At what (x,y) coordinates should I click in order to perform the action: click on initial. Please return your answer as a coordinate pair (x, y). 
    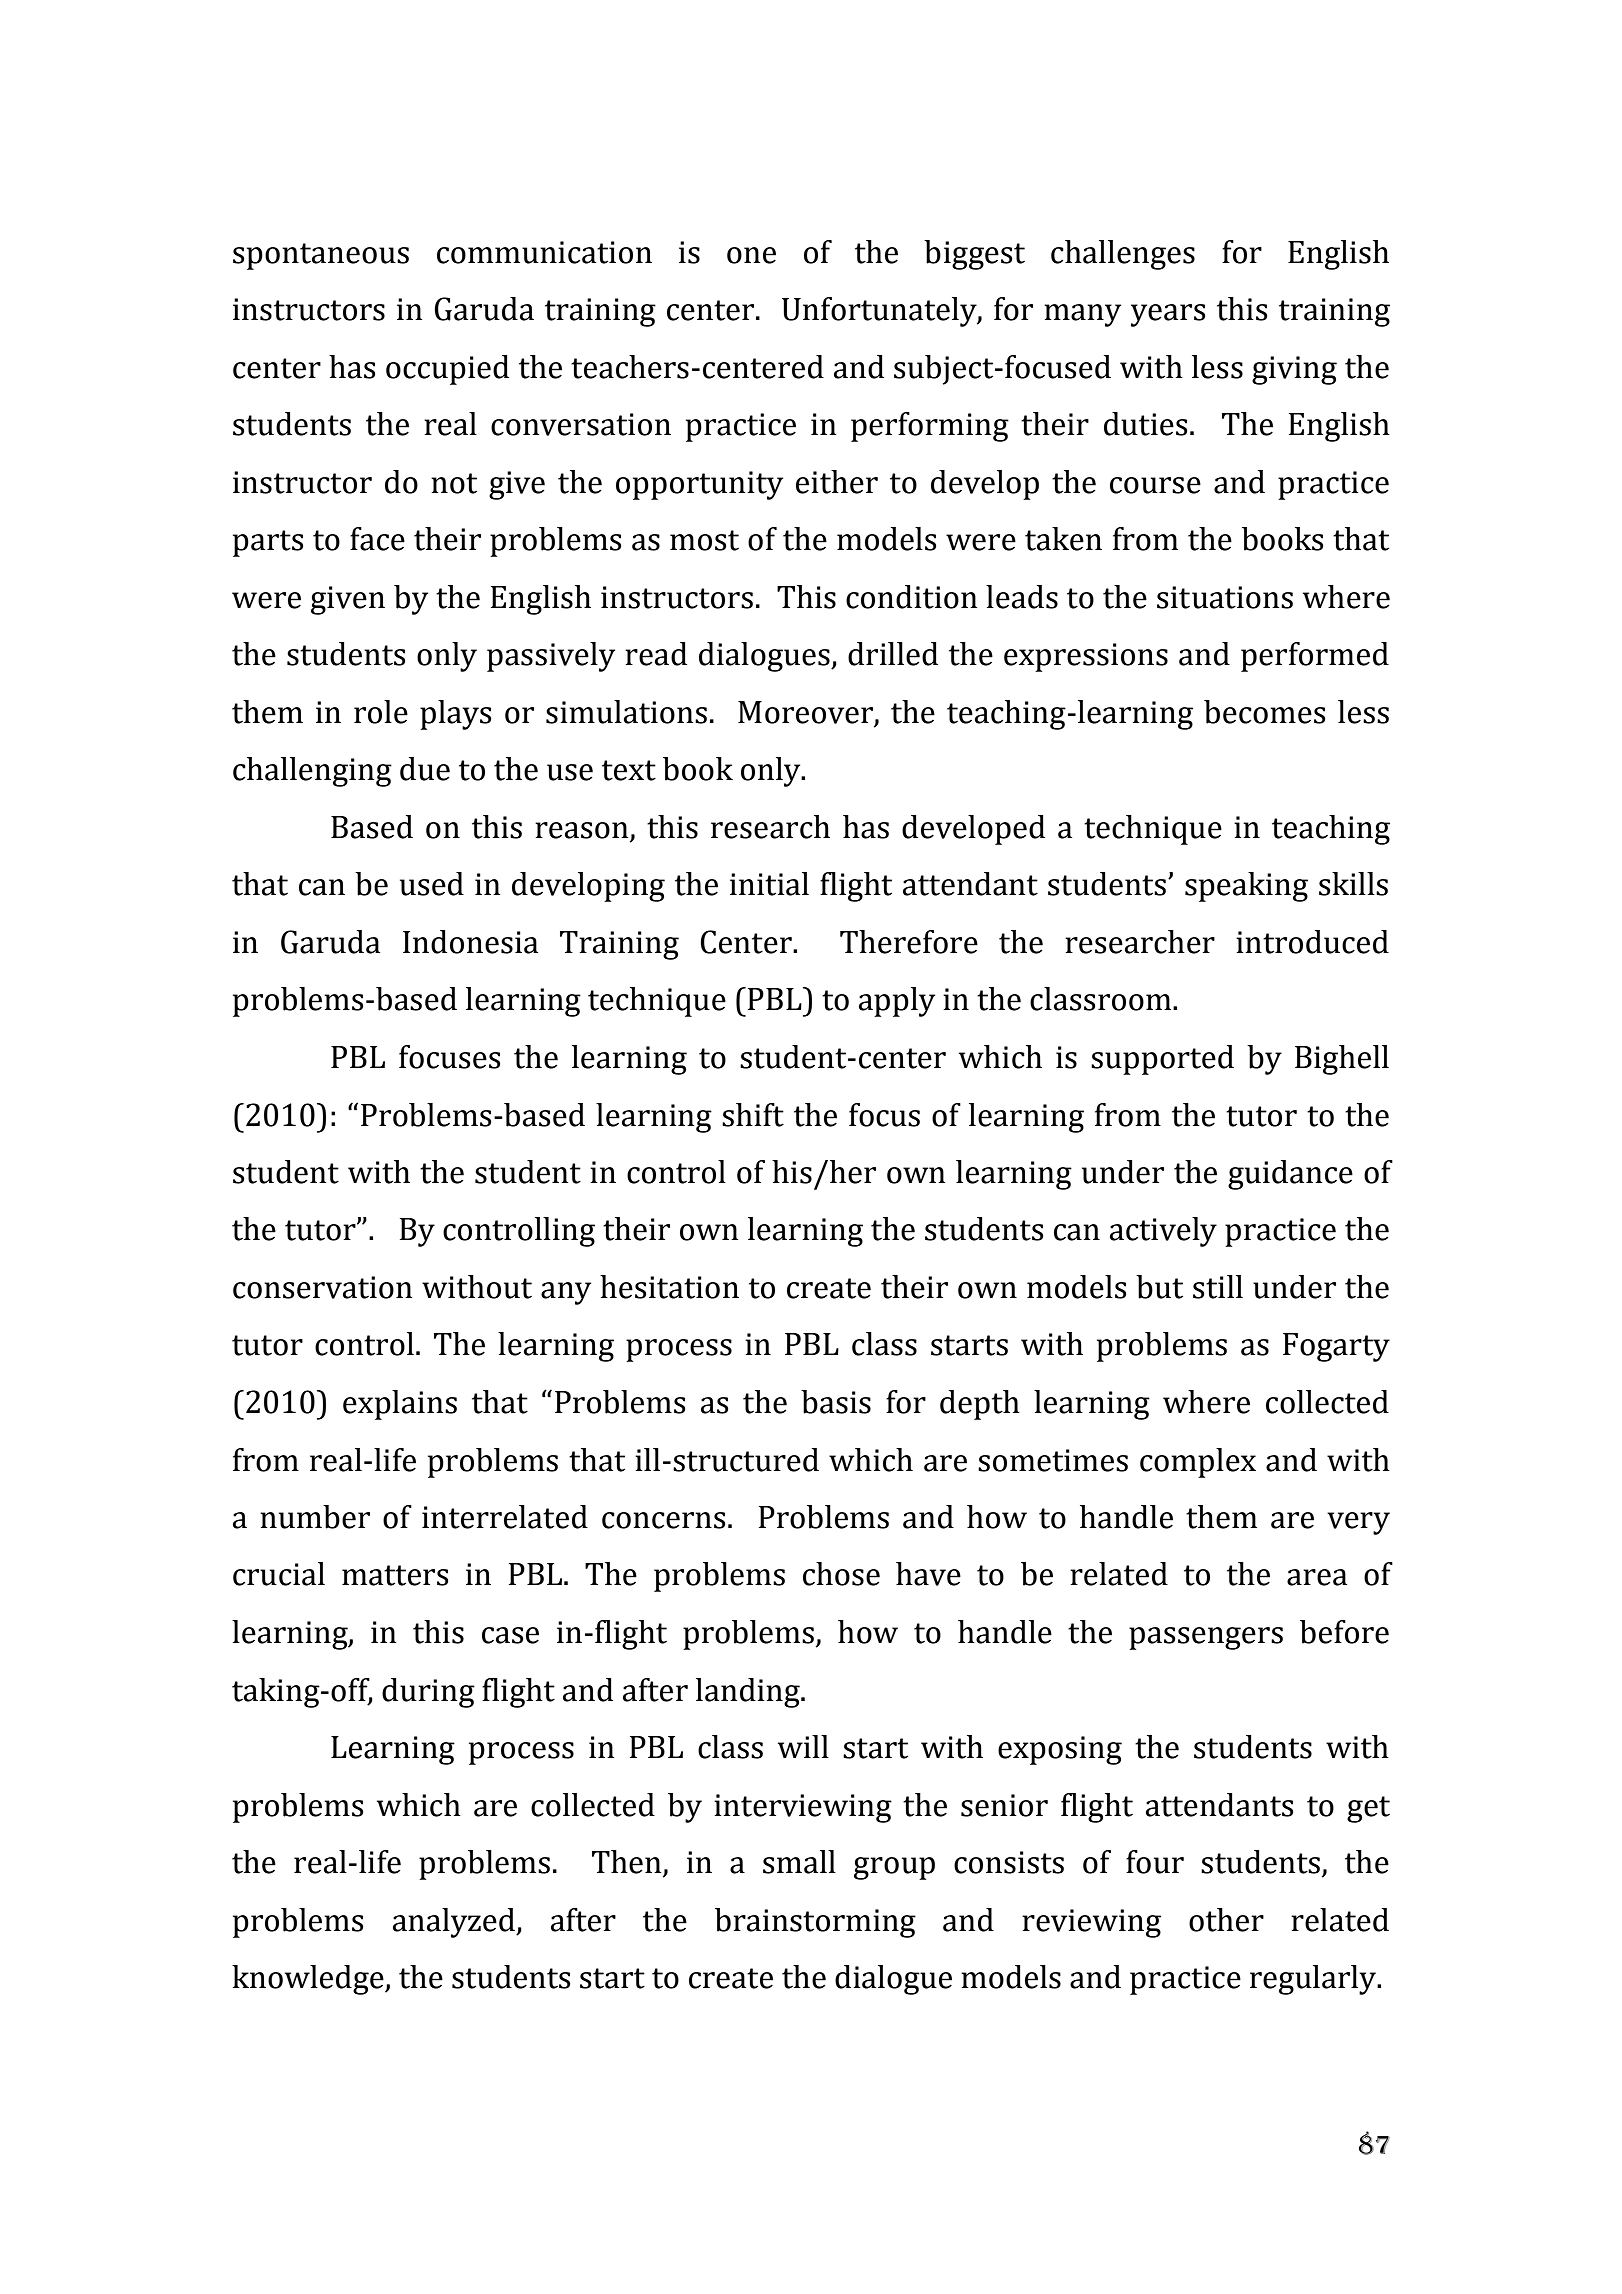
    Looking at the image, I should click on (769, 884).
